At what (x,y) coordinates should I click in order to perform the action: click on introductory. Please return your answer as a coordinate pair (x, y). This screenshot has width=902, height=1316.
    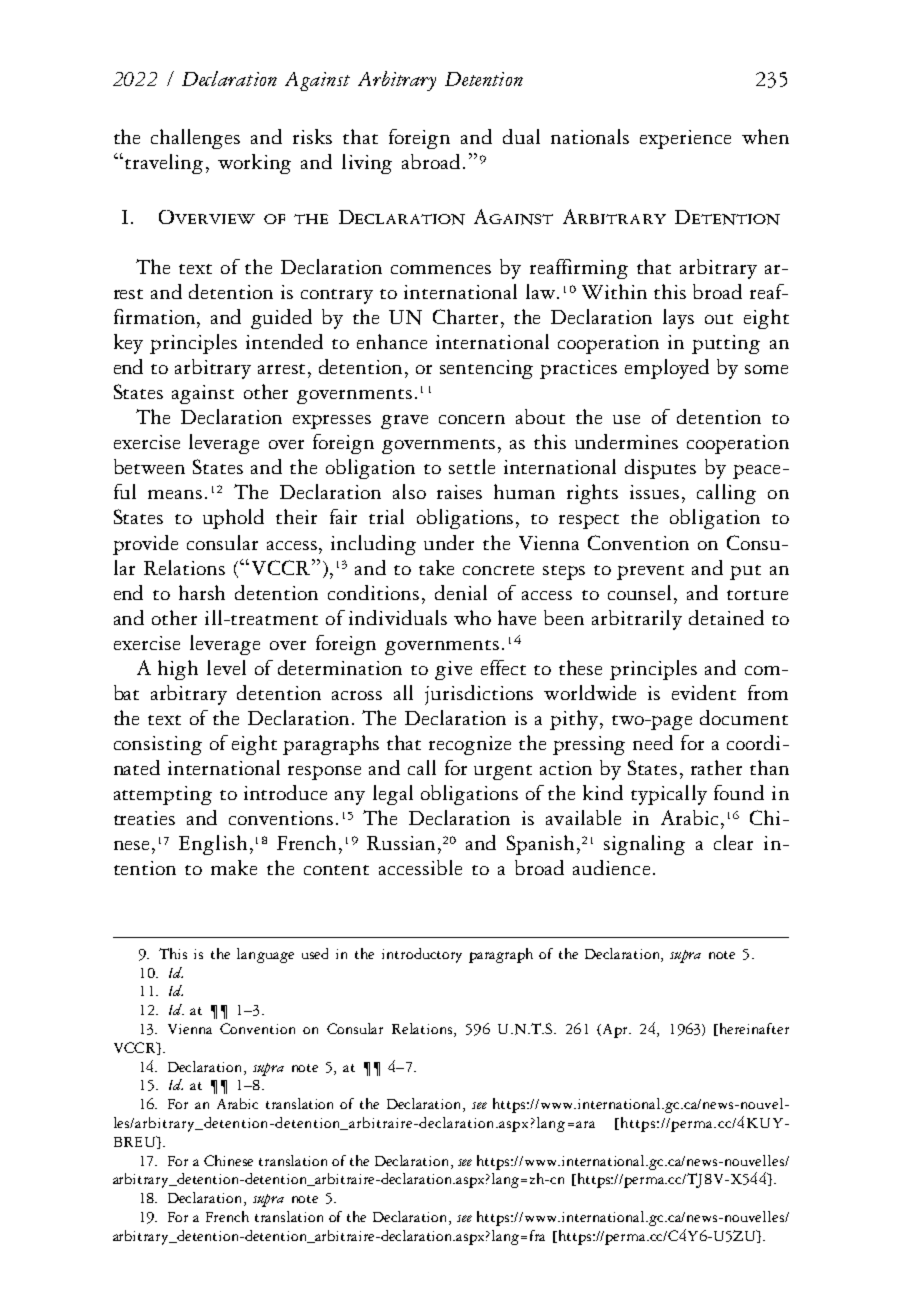
    Looking at the image, I should click on (422, 955).
